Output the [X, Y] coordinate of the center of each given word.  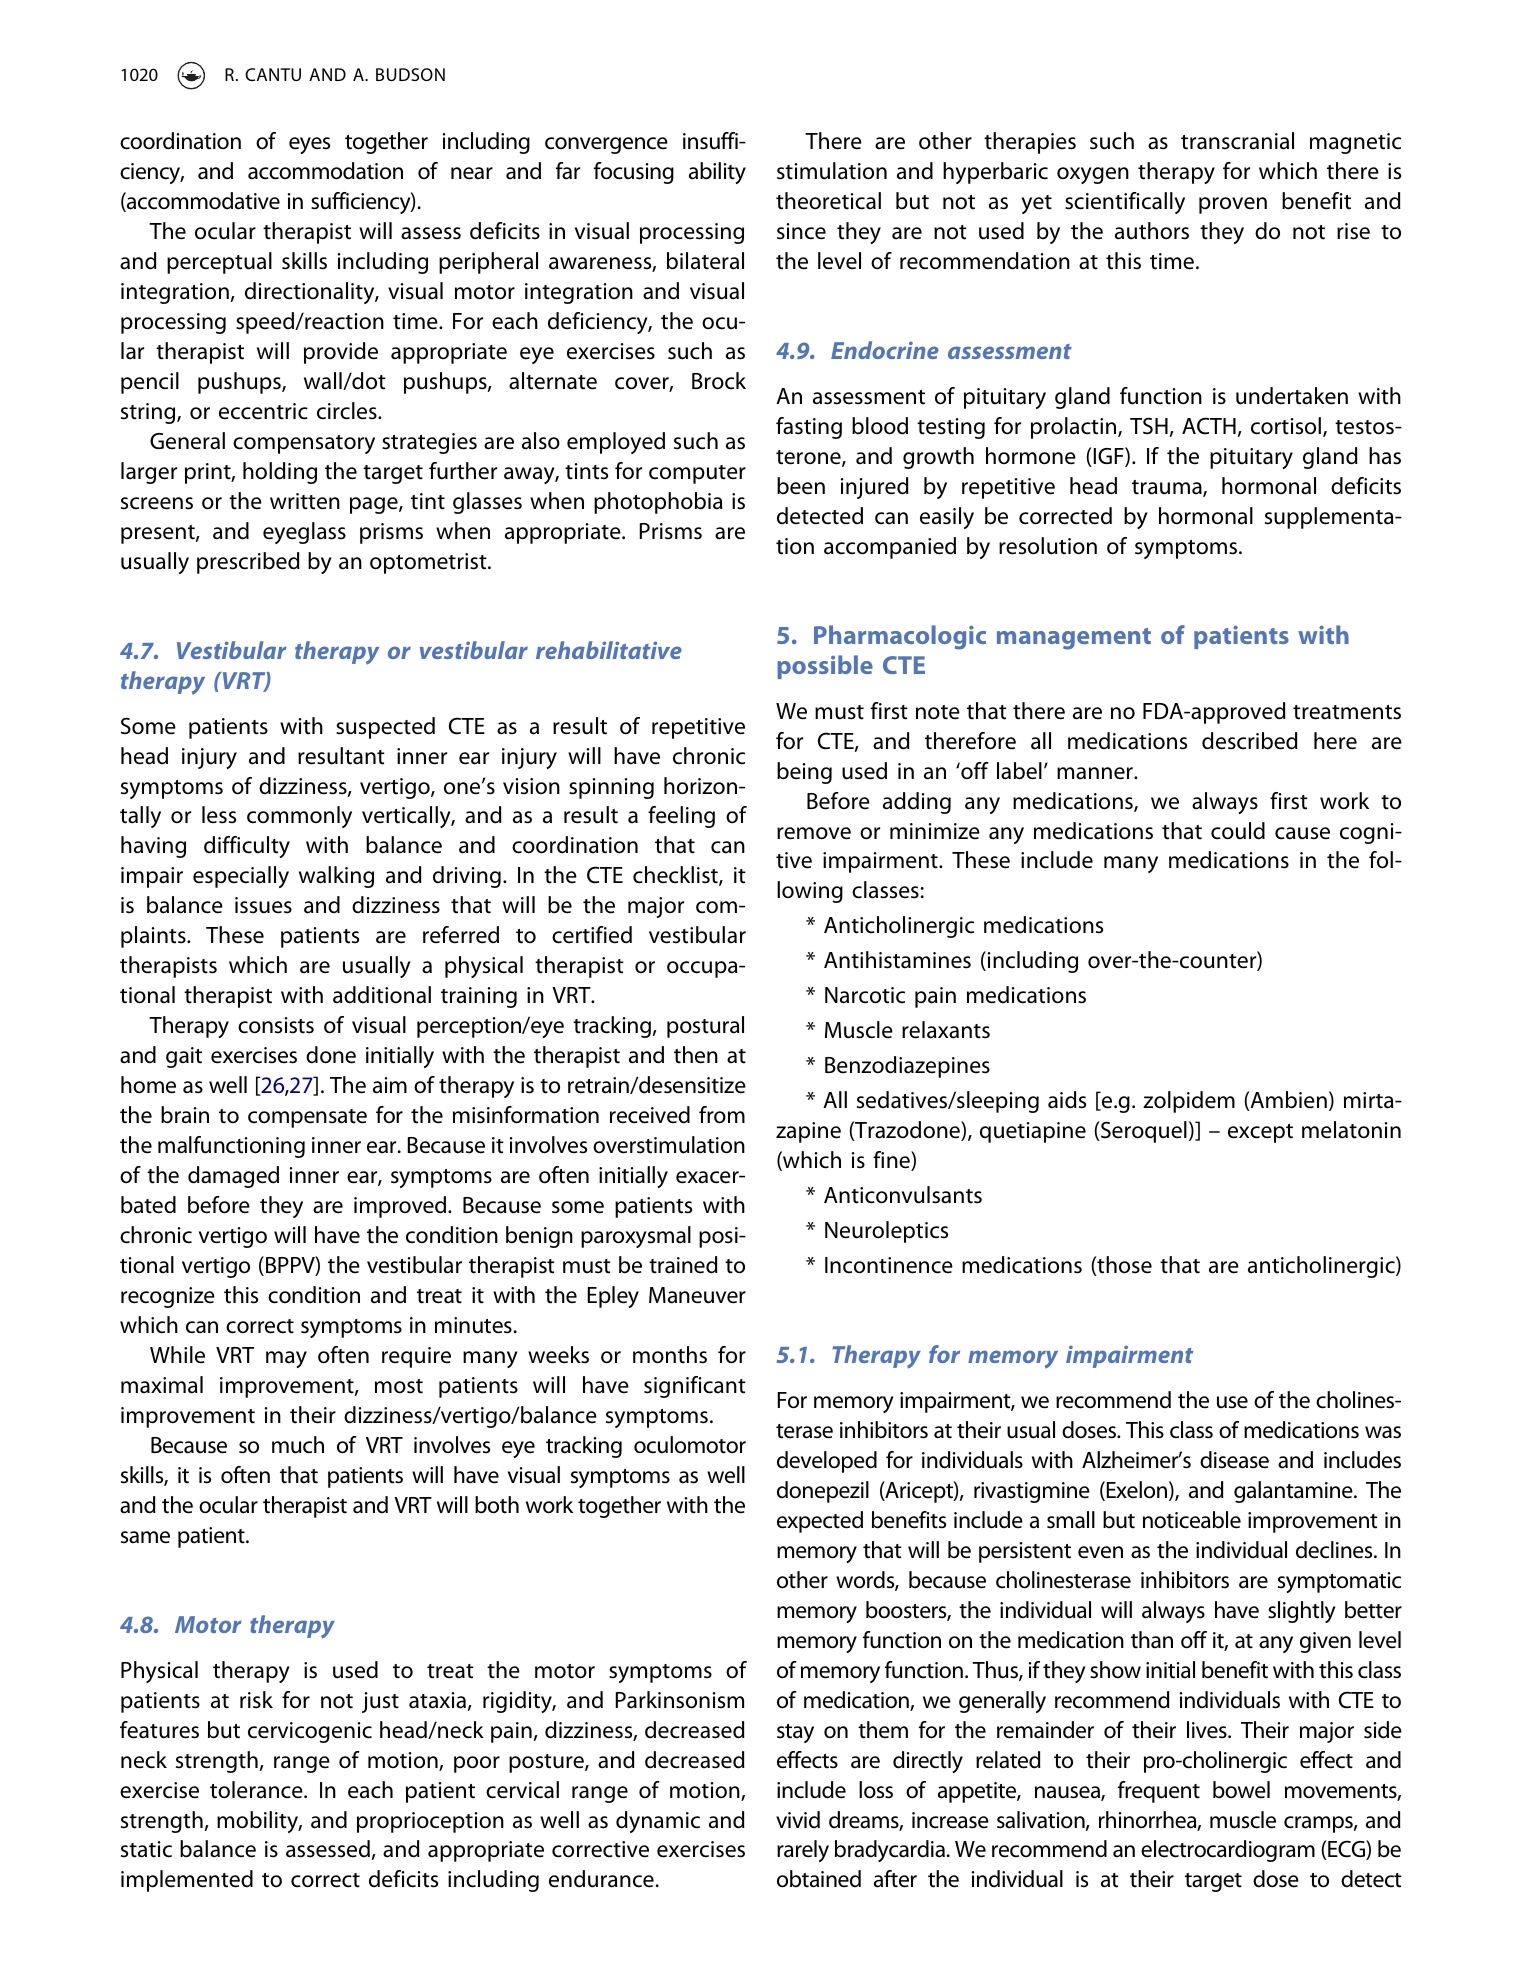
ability [717, 173]
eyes [309, 145]
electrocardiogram [1228, 1851]
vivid [798, 1820]
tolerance [257, 1790]
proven [1233, 205]
